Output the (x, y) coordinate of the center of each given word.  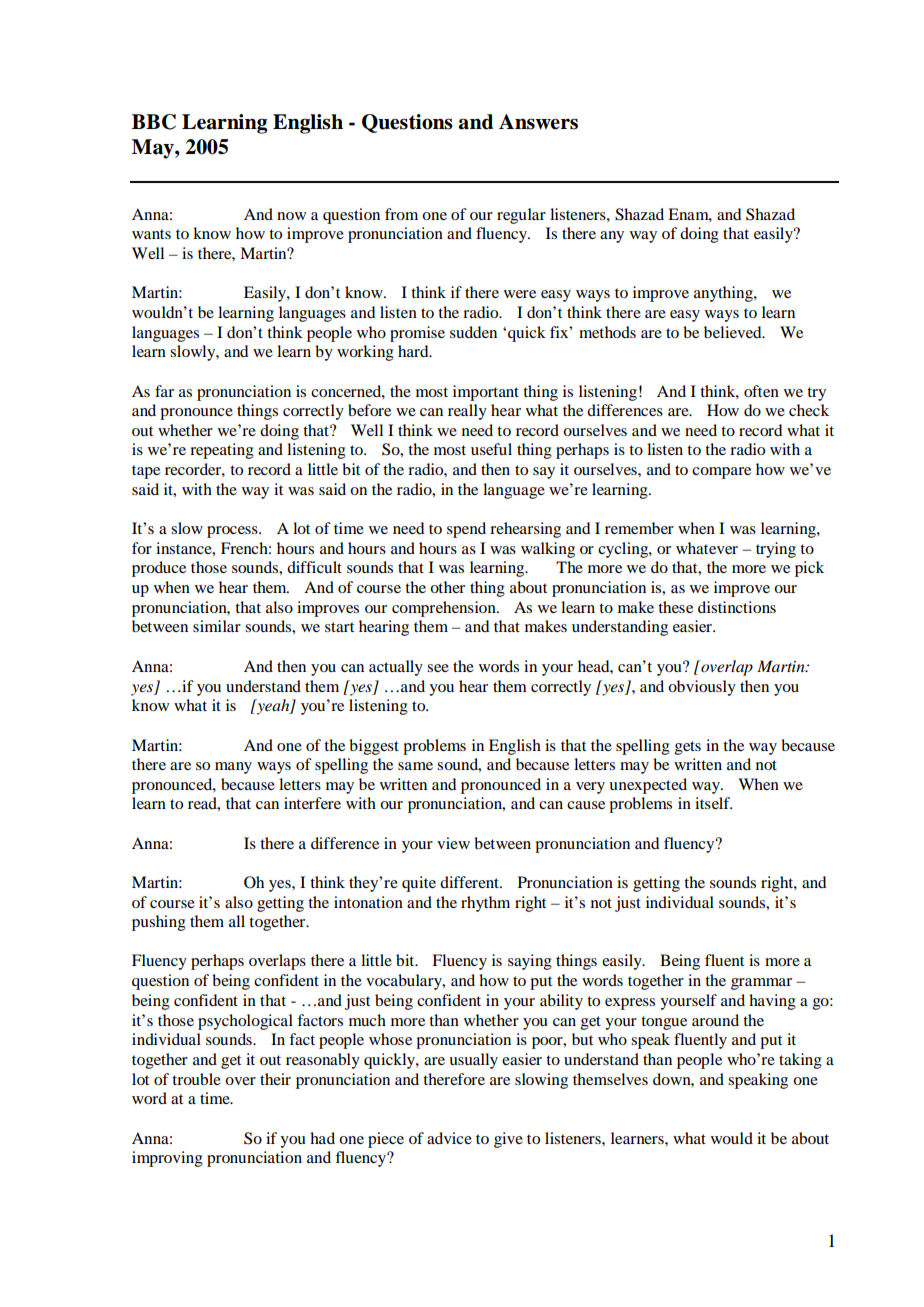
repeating (222, 451)
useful (491, 449)
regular (521, 216)
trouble (196, 1079)
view (453, 843)
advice (449, 1138)
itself (713, 803)
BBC (154, 122)
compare (721, 473)
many (233, 768)
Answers (538, 122)
